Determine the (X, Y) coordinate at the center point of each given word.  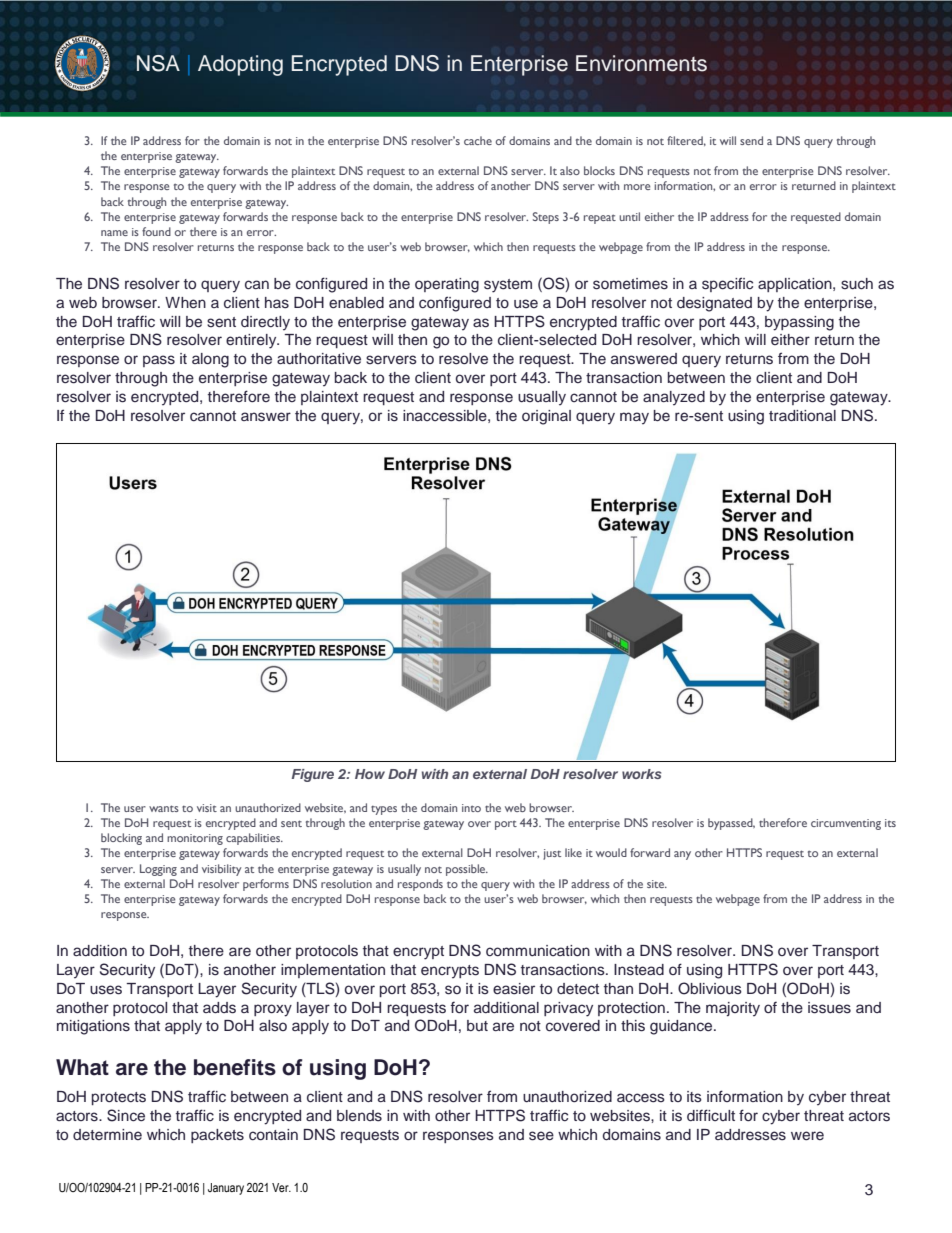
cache (478, 140)
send (751, 140)
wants (164, 808)
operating (447, 285)
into (471, 808)
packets (217, 1136)
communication (538, 950)
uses (106, 990)
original (546, 417)
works (641, 774)
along (210, 360)
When (185, 302)
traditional (802, 415)
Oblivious (710, 988)
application (796, 285)
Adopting (240, 65)
